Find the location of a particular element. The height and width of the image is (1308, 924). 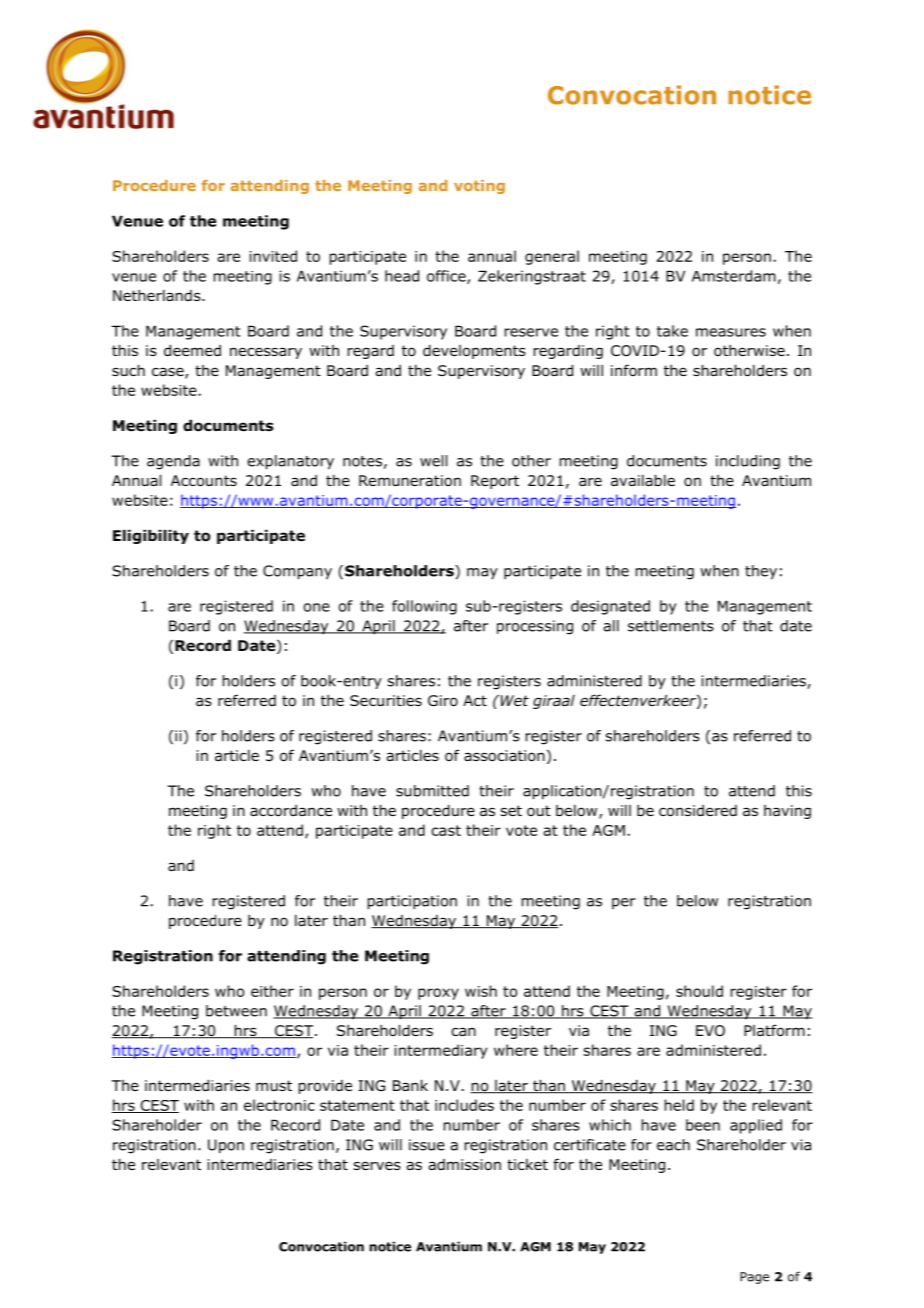

Upon is located at coordinates (226, 1146).
